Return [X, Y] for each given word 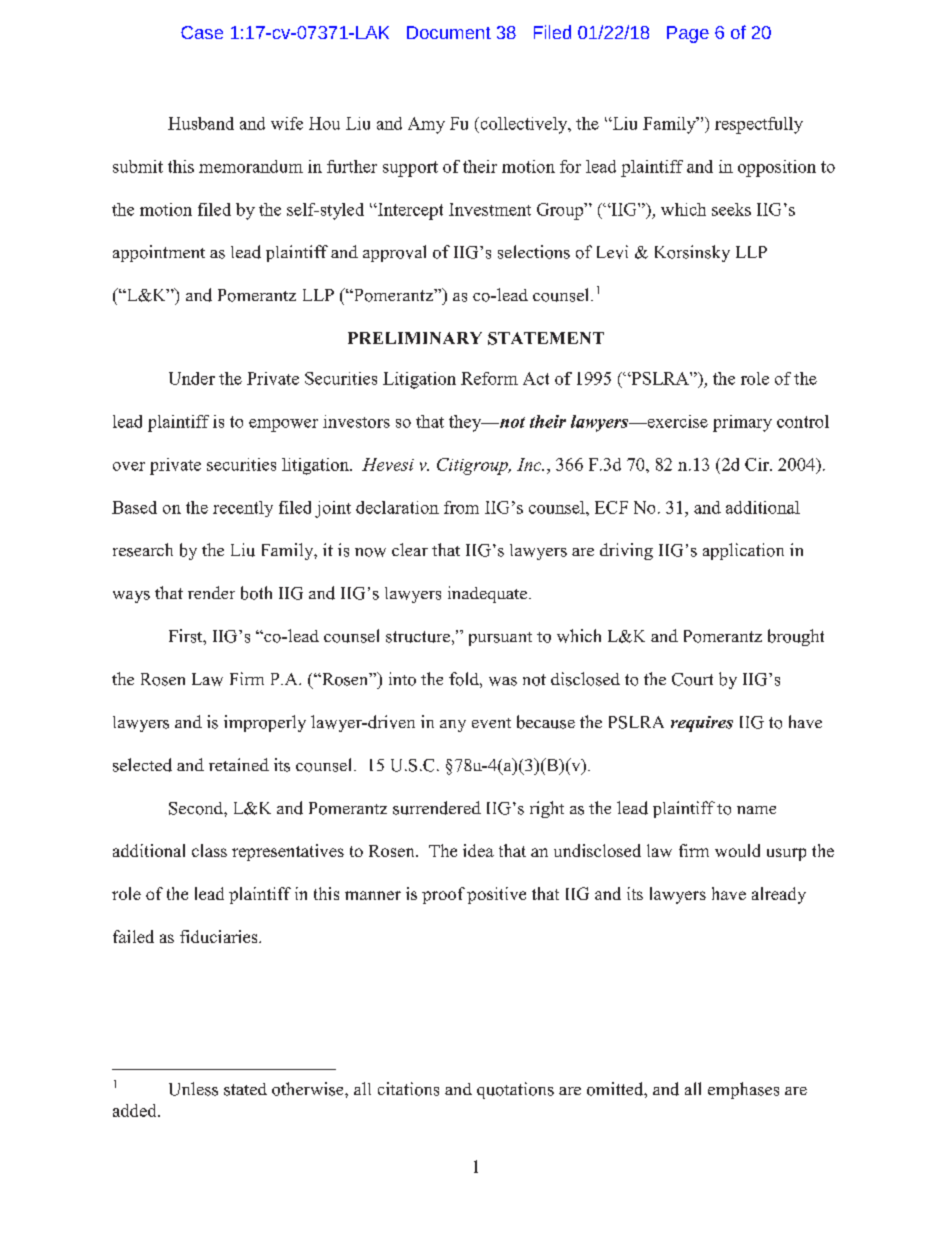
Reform [489, 378]
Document [449, 32]
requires [702, 724]
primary [742, 423]
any [453, 726]
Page [688, 34]
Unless [193, 1089]
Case [202, 32]
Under [192, 378]
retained [239, 764]
